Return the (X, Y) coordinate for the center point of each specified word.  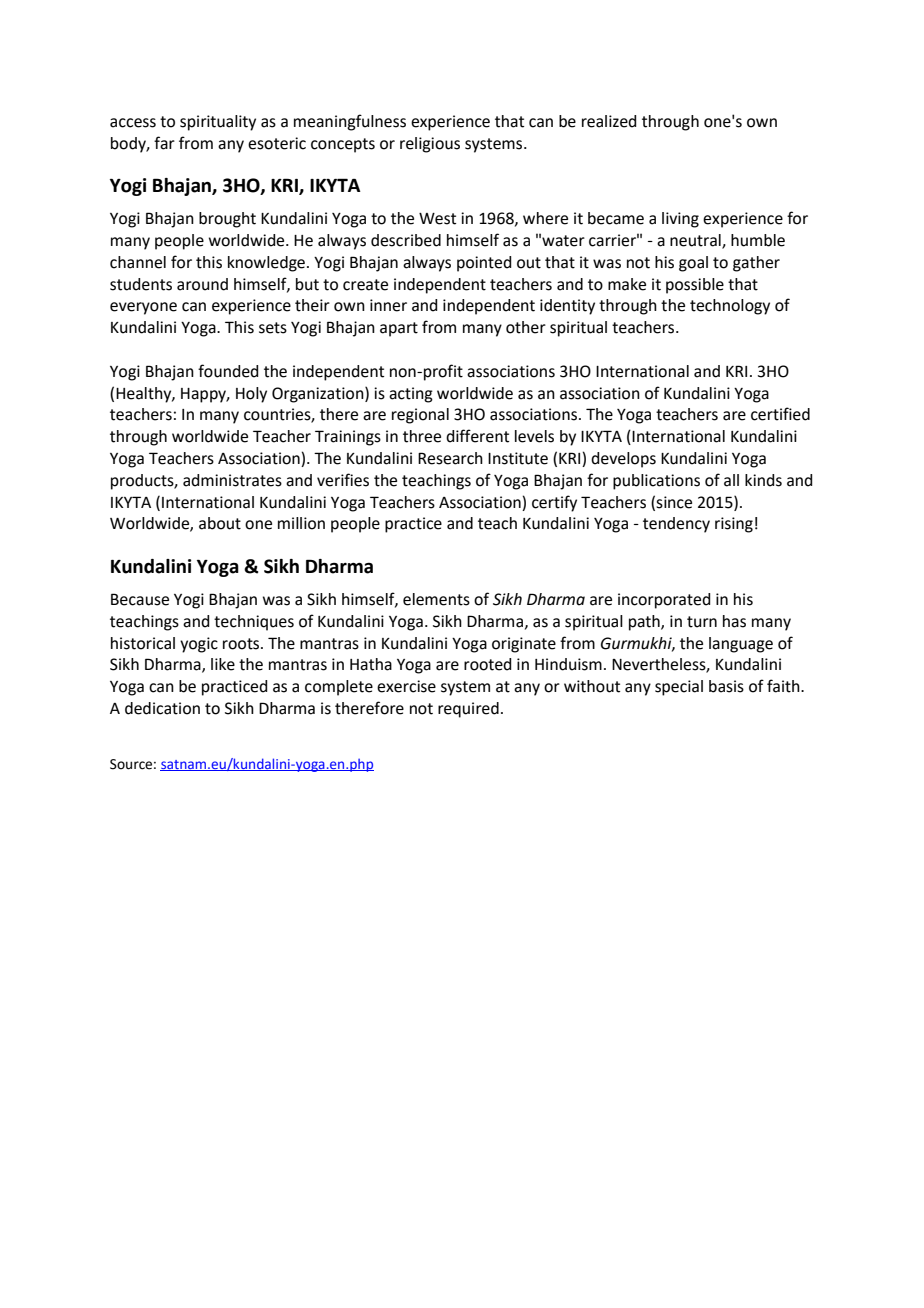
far (164, 143)
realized (609, 121)
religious (430, 145)
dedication (162, 708)
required (468, 710)
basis (726, 686)
